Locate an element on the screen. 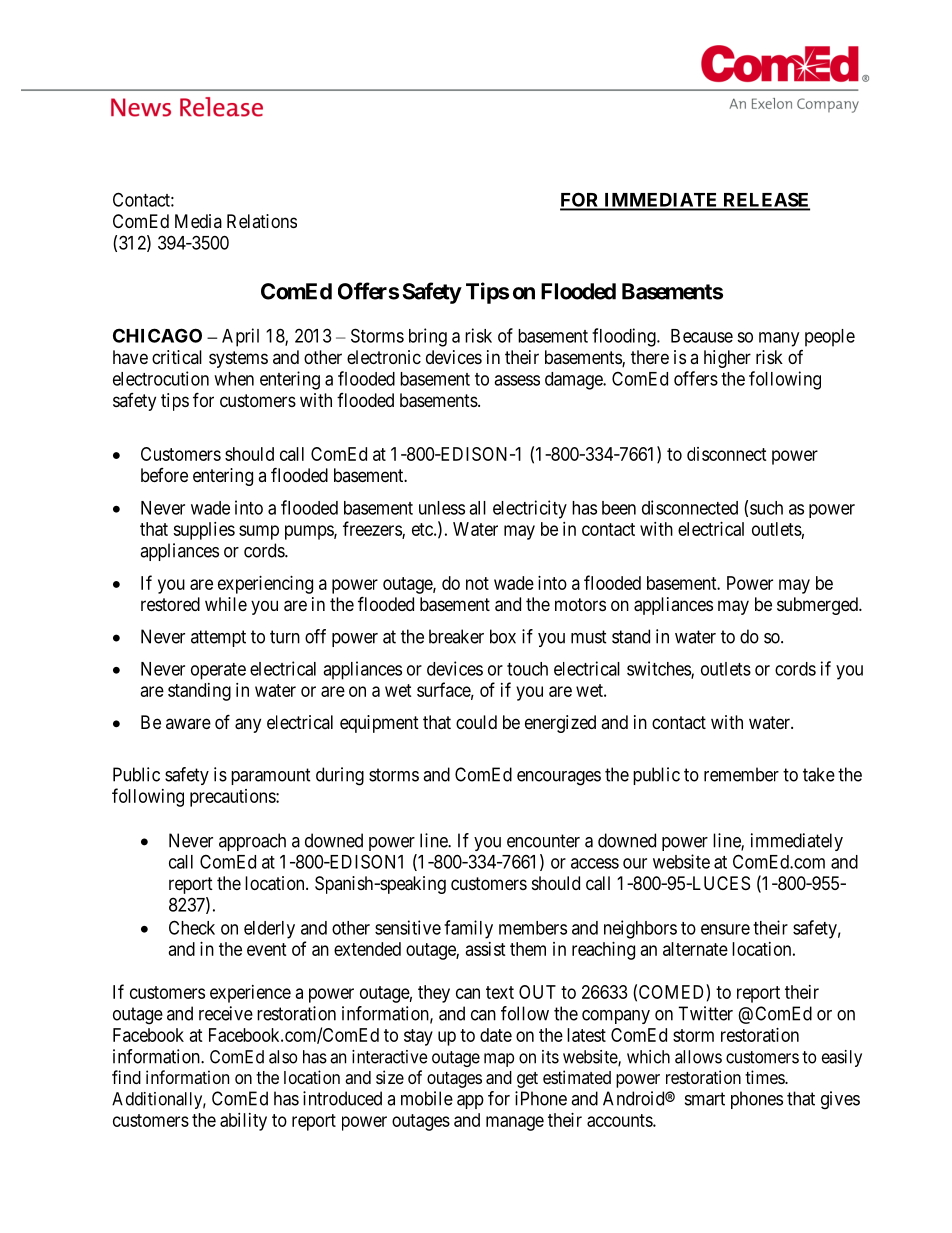  Relations is located at coordinates (262, 221).
